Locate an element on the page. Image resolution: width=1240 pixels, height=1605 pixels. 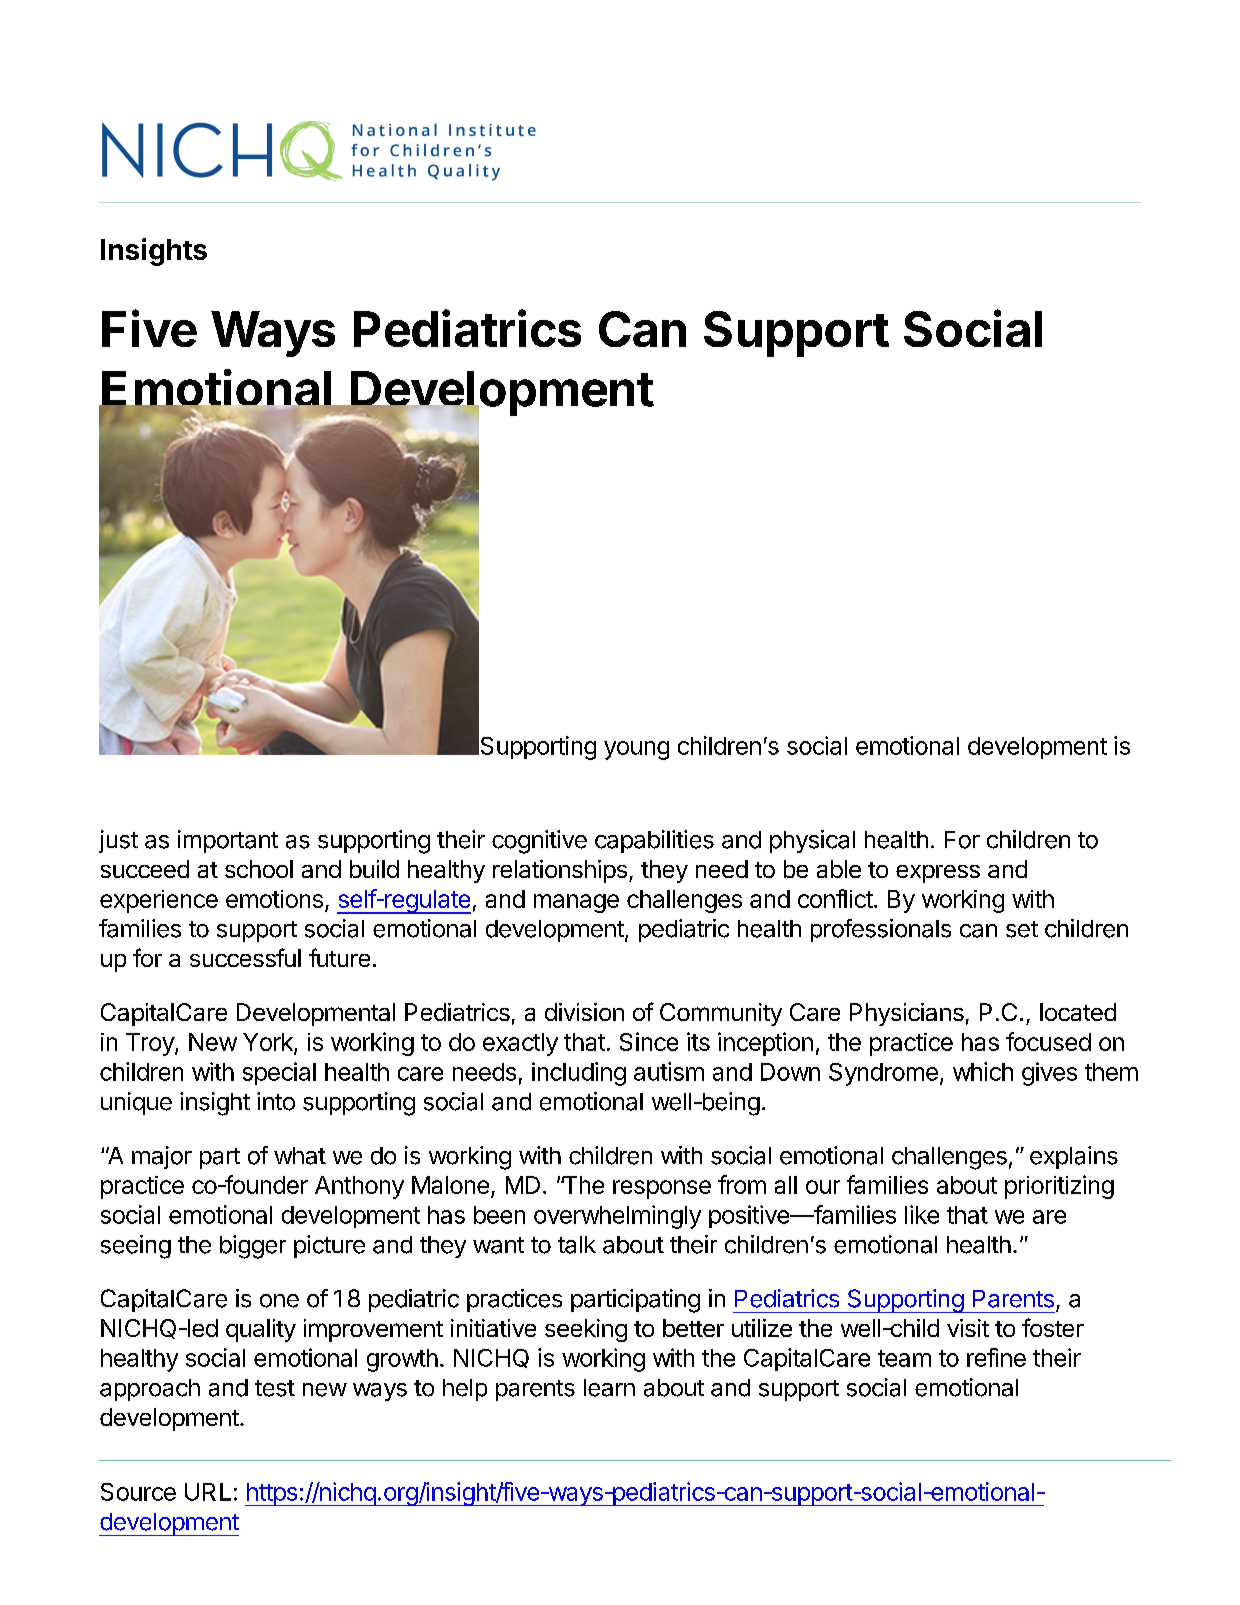
into is located at coordinates (276, 1101).
